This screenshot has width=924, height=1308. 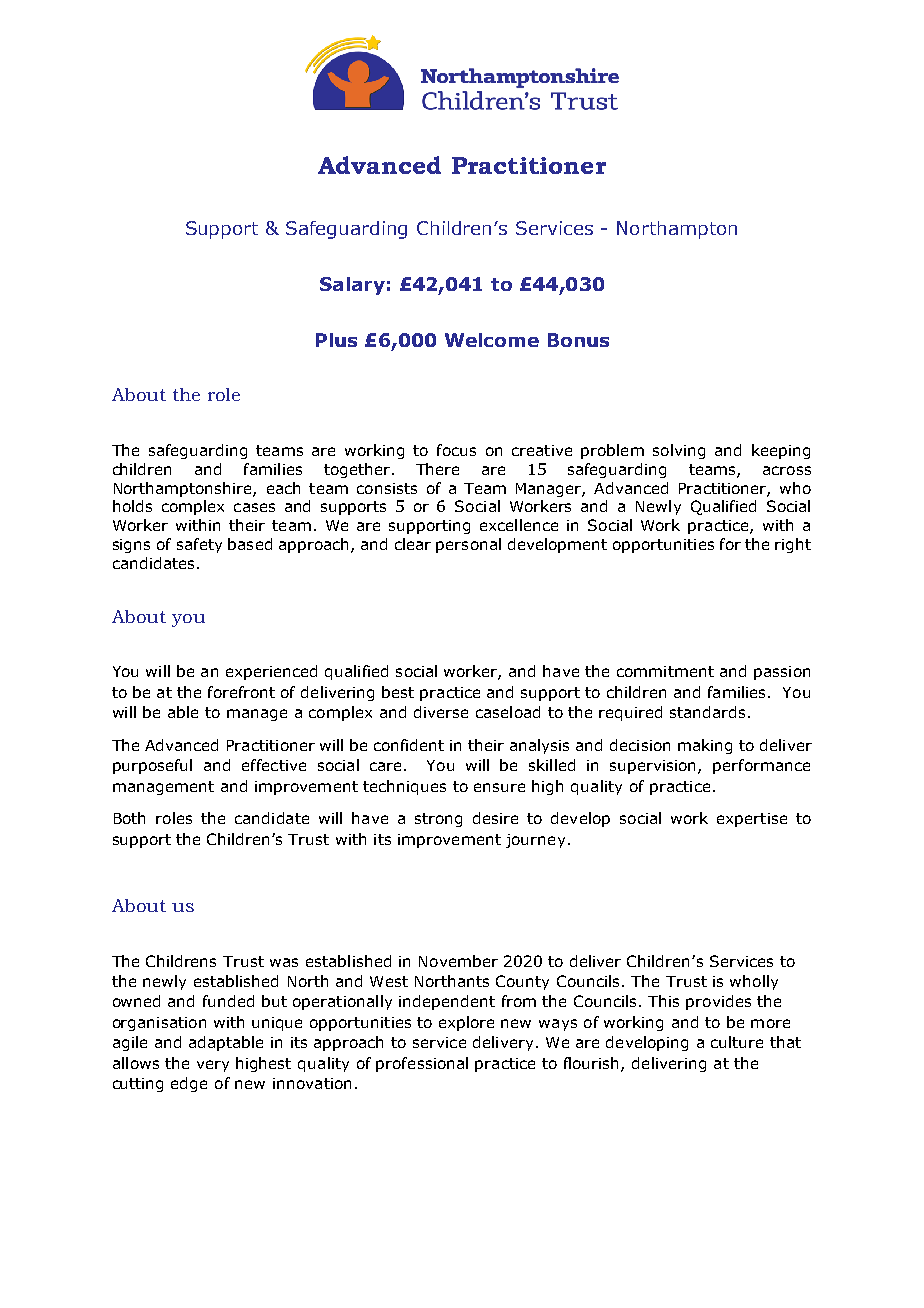 I want to click on wholly, so click(x=754, y=982).
